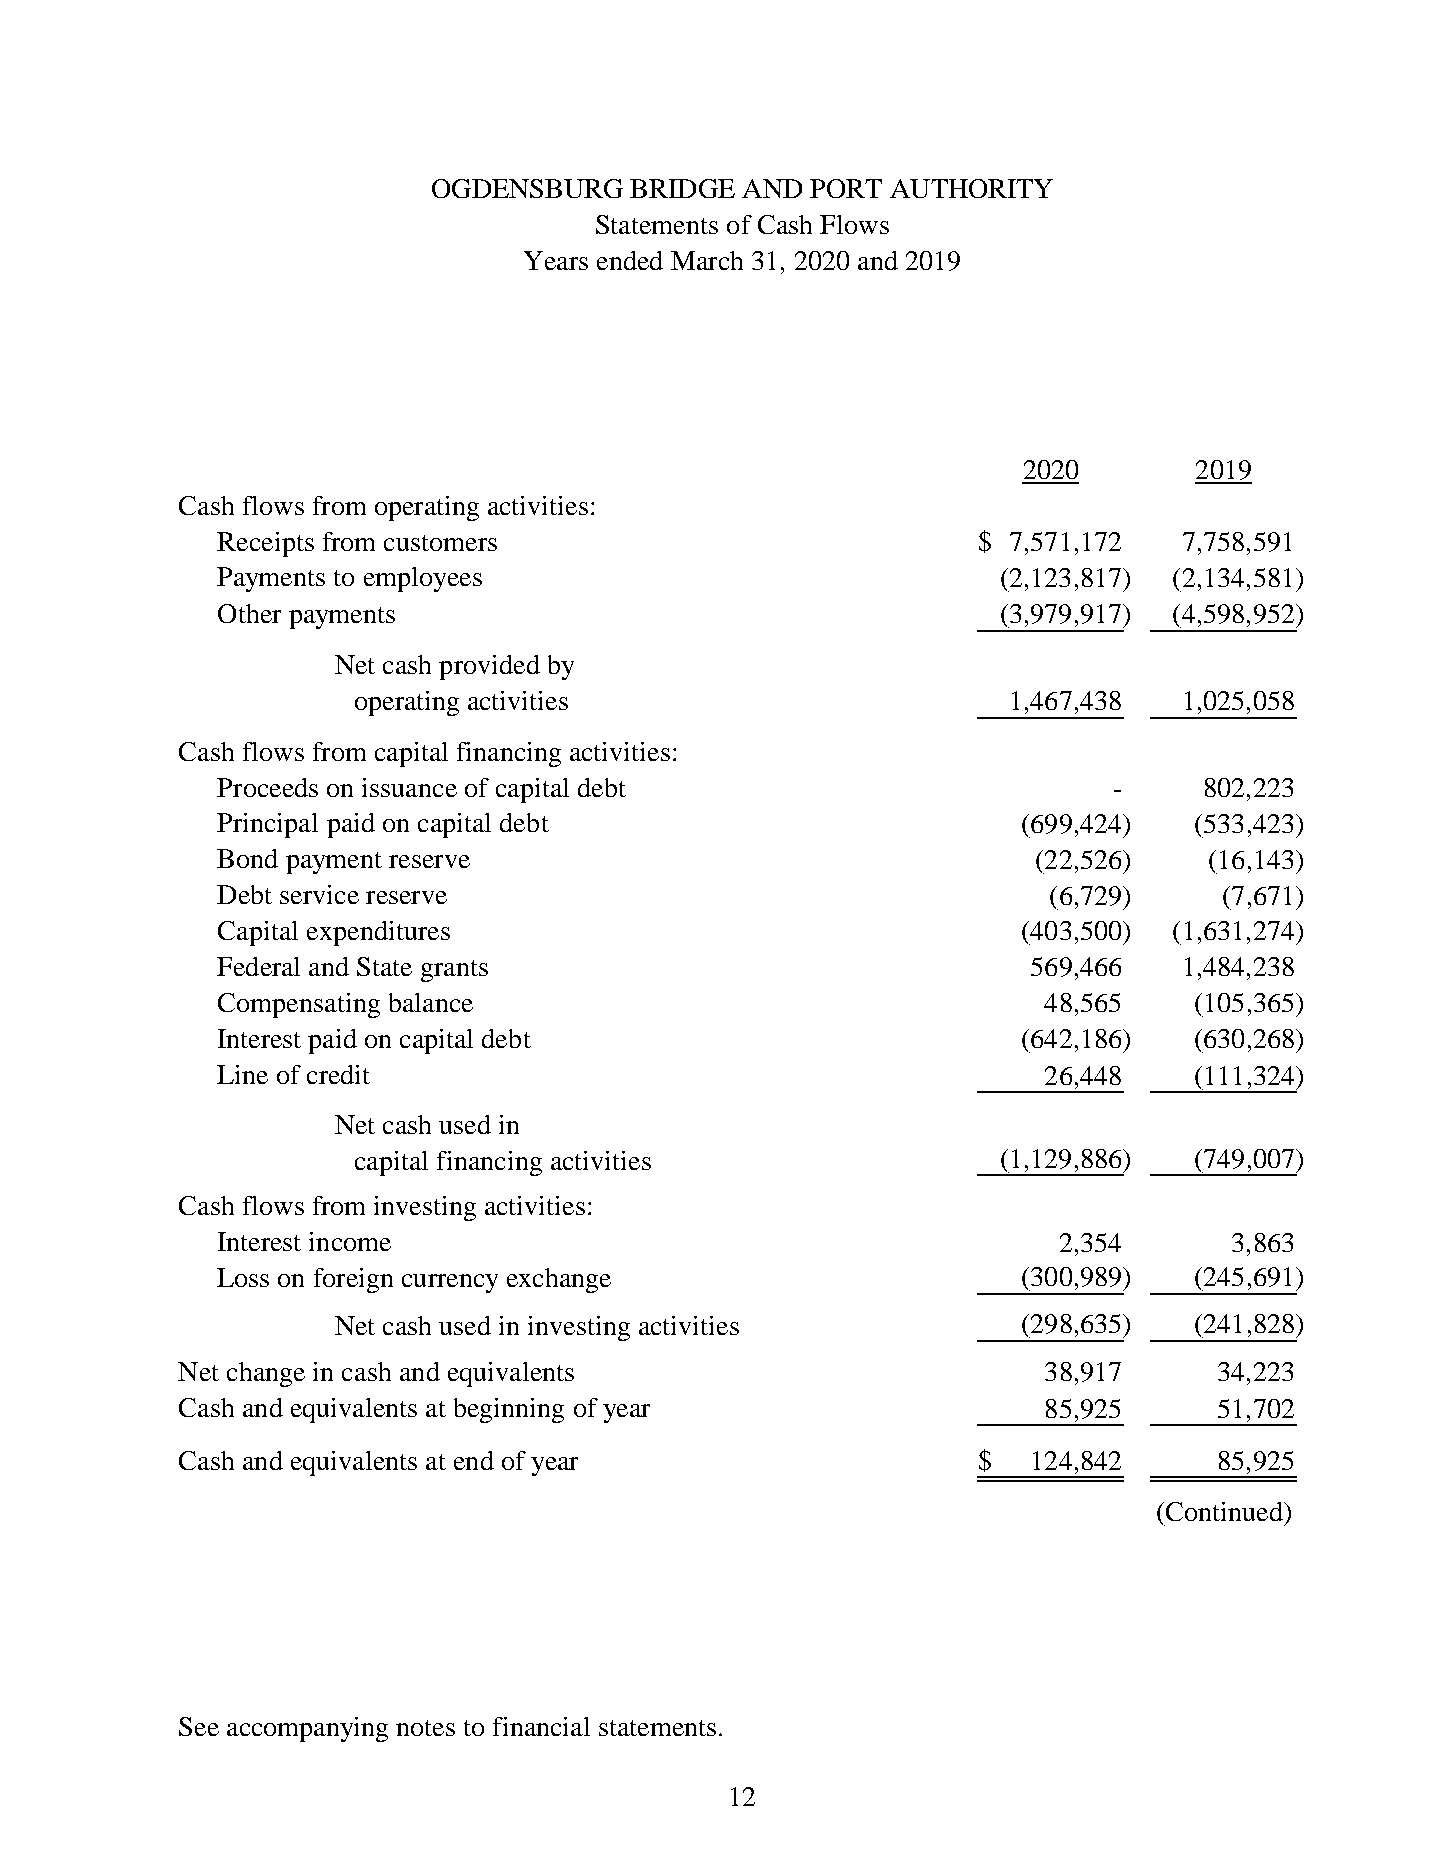  I want to click on balance, so click(431, 1002).
